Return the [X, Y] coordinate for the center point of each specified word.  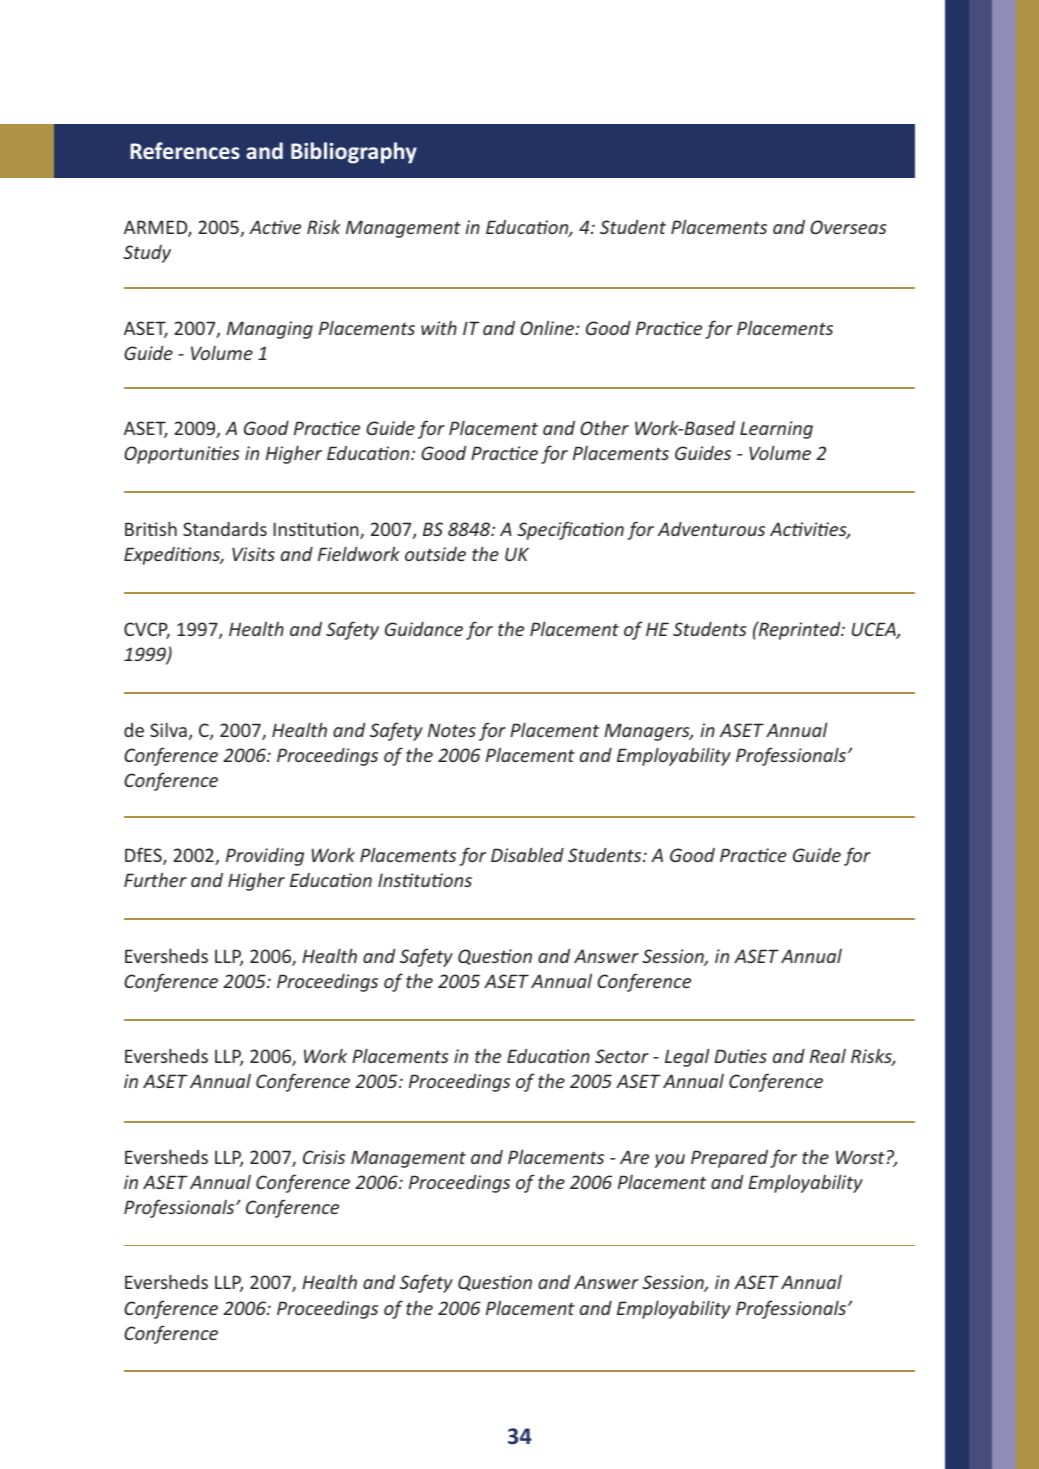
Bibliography [354, 153]
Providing [265, 857]
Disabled [527, 855]
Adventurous [711, 529]
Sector [622, 1056]
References [185, 150]
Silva [168, 730]
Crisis [324, 1157]
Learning [776, 430]
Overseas [848, 227]
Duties [740, 1056]
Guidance [424, 629]
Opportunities [182, 455]
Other [604, 427]
